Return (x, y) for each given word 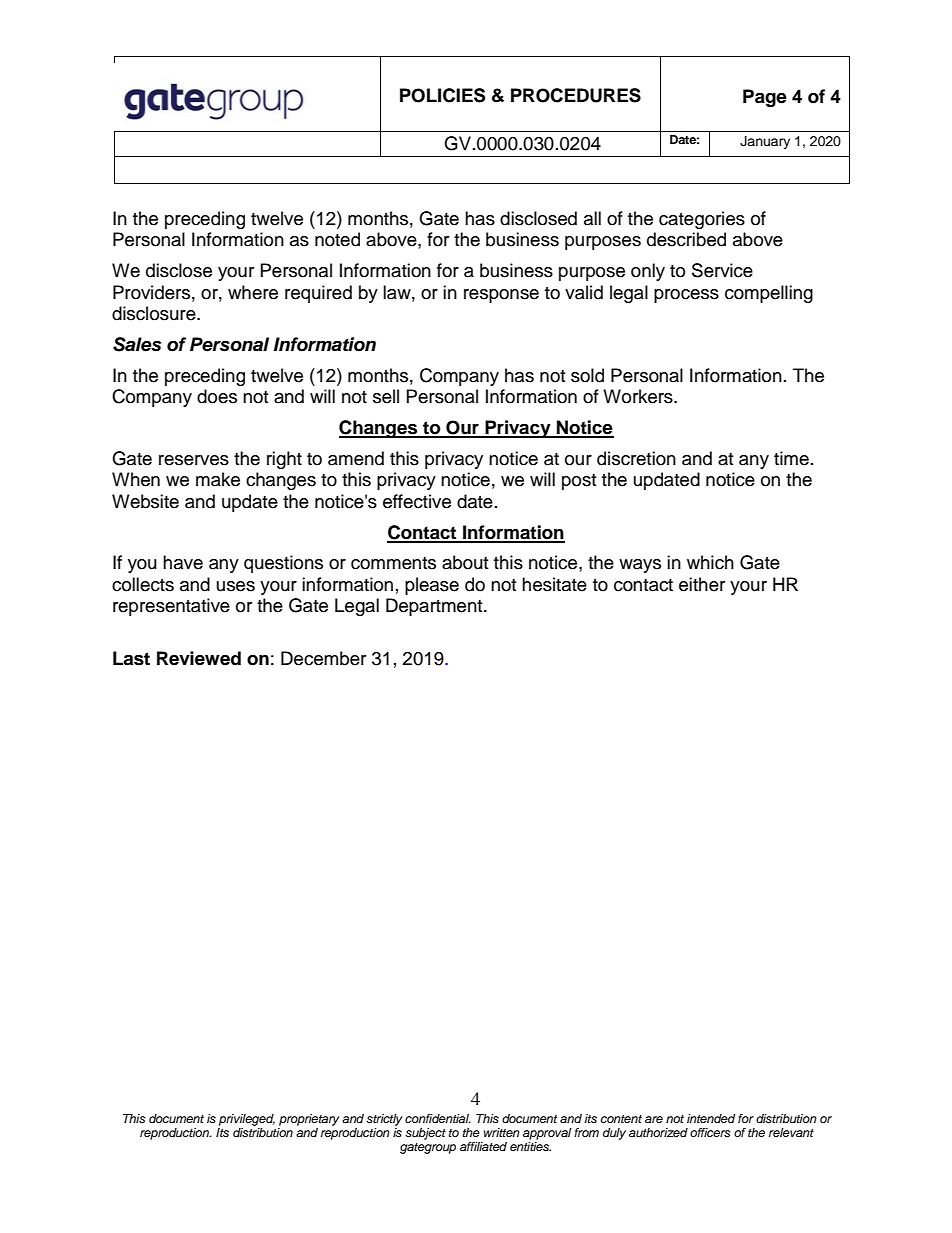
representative (171, 607)
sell (386, 396)
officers (710, 1132)
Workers (639, 396)
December (323, 658)
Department (435, 607)
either (702, 584)
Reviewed (199, 658)
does (217, 396)
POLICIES (442, 95)
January (765, 142)
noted (337, 239)
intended (711, 1118)
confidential (438, 1118)
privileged (247, 1120)
